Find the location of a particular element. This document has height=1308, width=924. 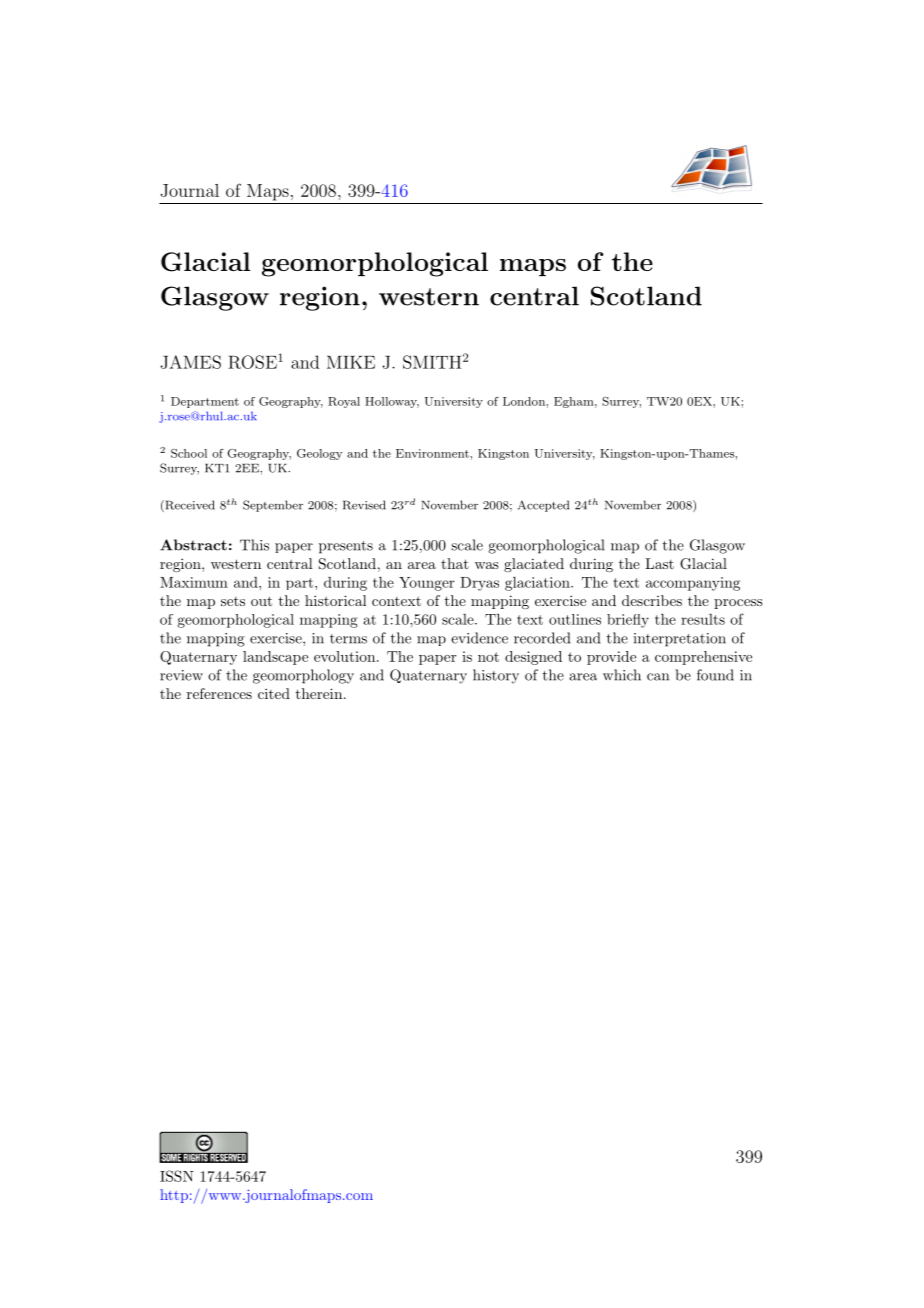

London is located at coordinates (525, 401).
